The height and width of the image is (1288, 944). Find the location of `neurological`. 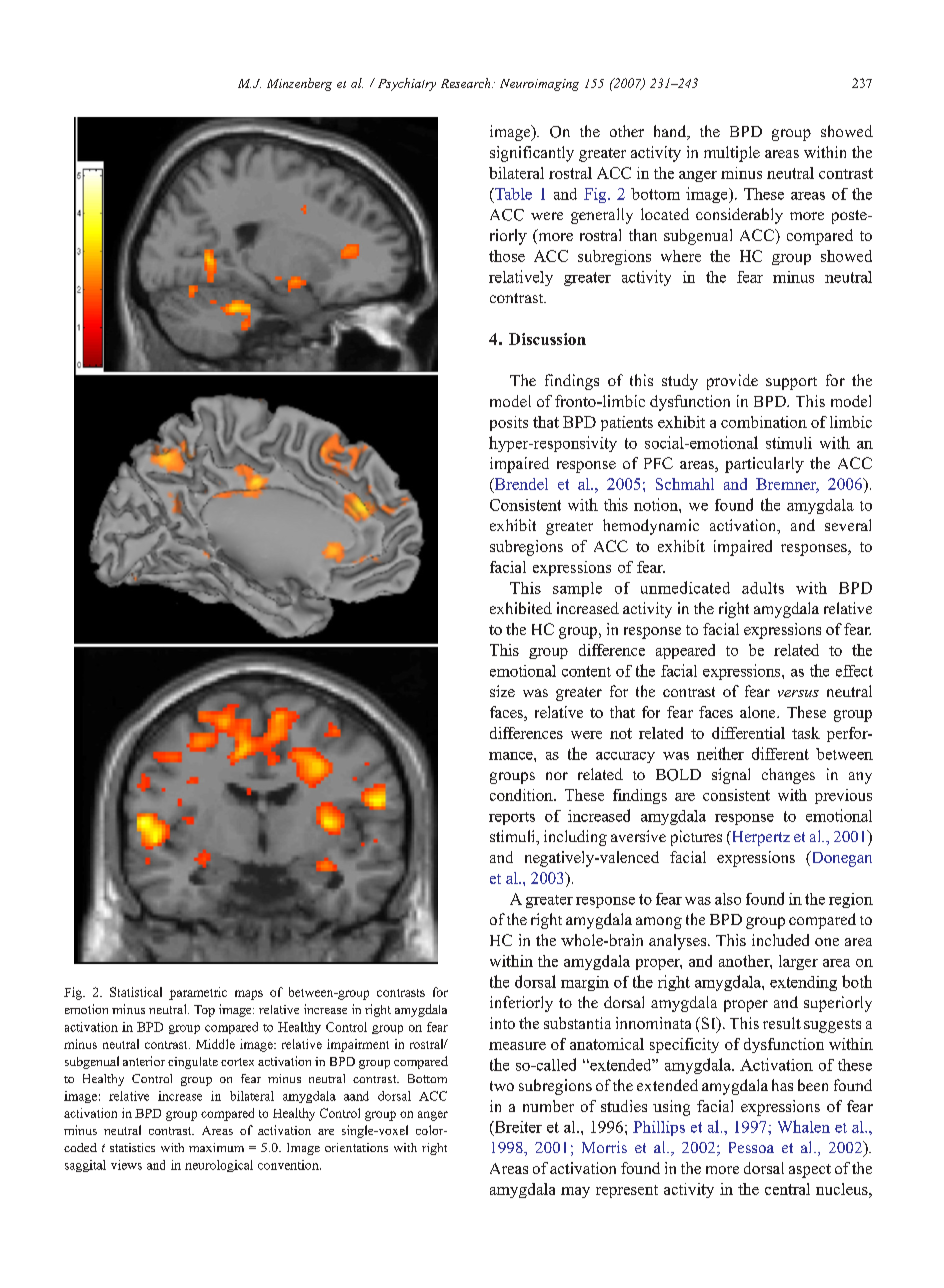

neurological is located at coordinates (219, 1166).
